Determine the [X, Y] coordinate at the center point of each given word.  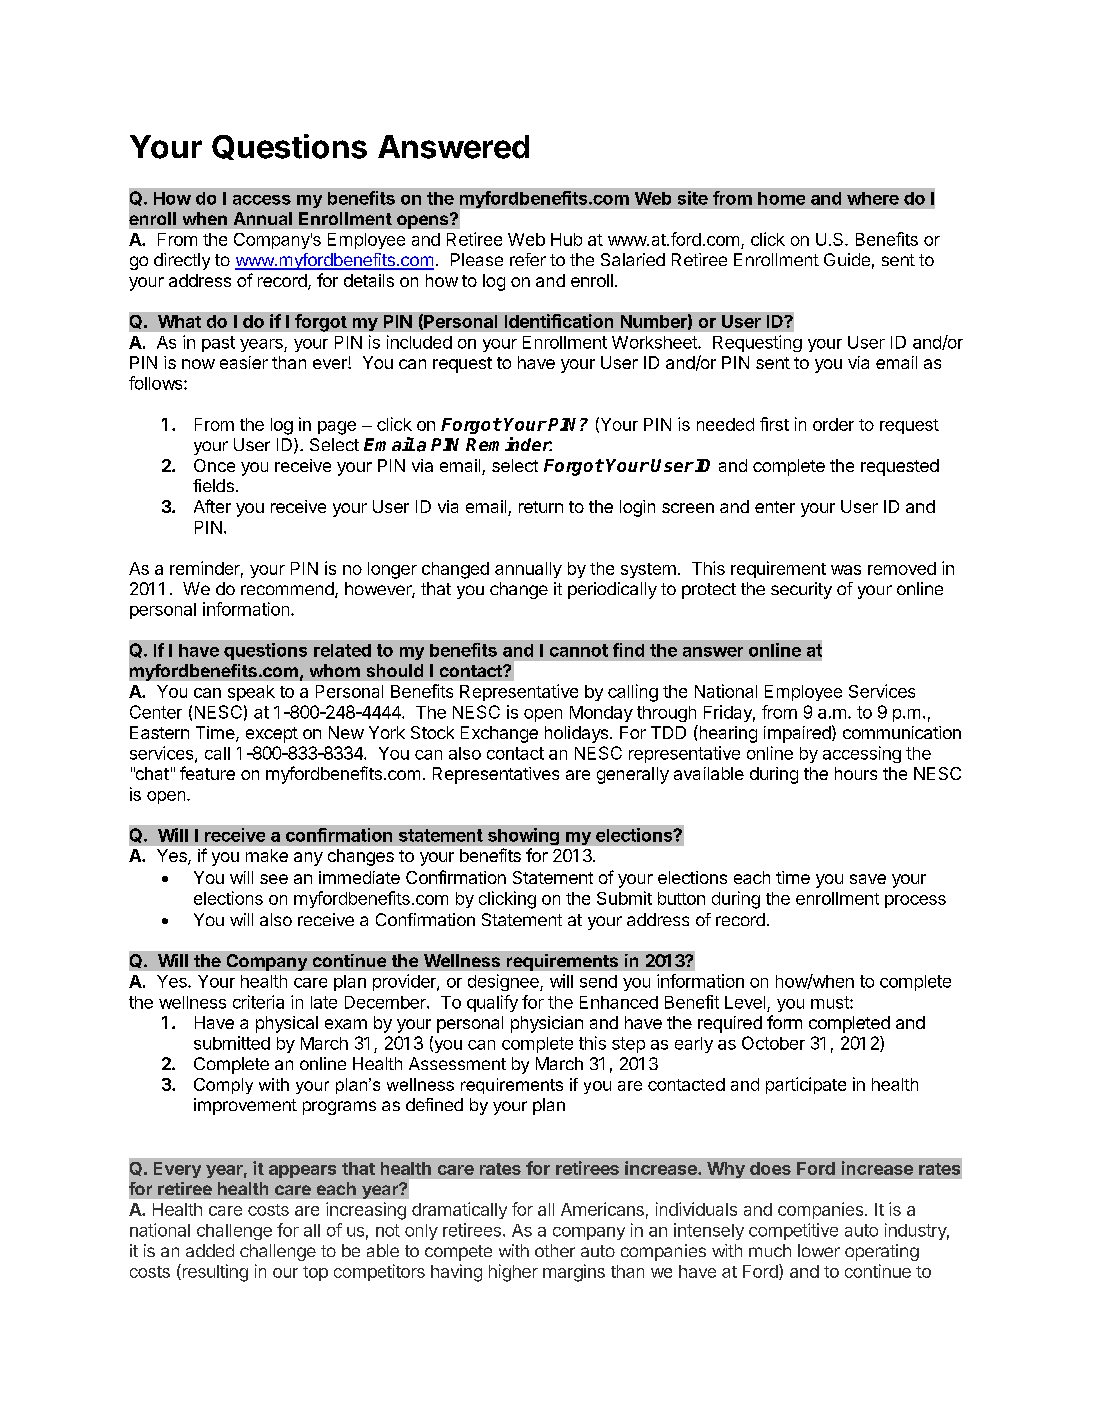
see [274, 879]
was [846, 570]
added [210, 1250]
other [555, 1250]
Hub [566, 239]
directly [182, 261]
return [541, 507]
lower [819, 1250]
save [868, 879]
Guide [847, 259]
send [598, 981]
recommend [288, 590]
